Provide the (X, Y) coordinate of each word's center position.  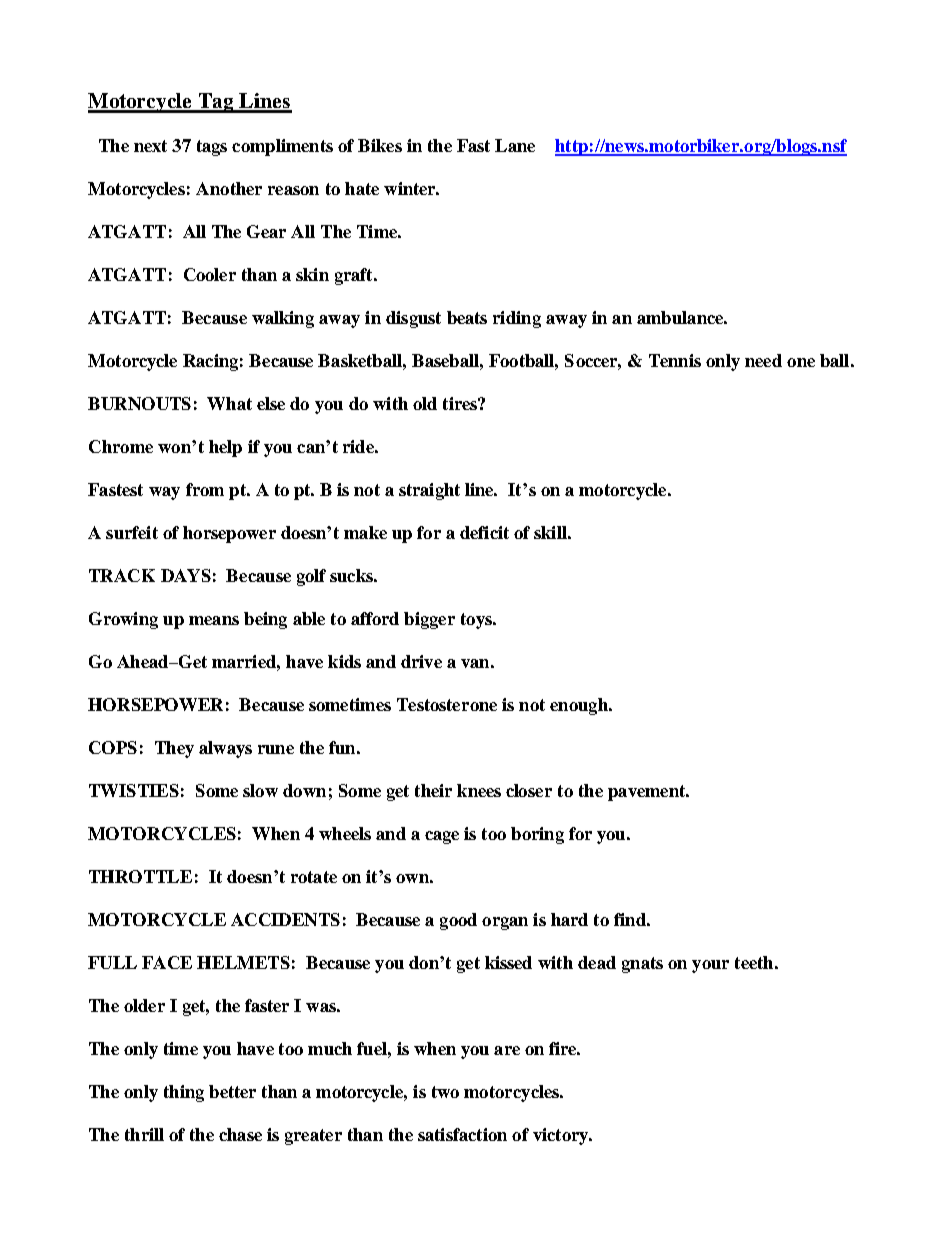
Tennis (675, 360)
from (205, 489)
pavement (648, 793)
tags (212, 148)
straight (429, 491)
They (174, 749)
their (433, 790)
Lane (515, 145)
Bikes (380, 145)
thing (184, 1093)
